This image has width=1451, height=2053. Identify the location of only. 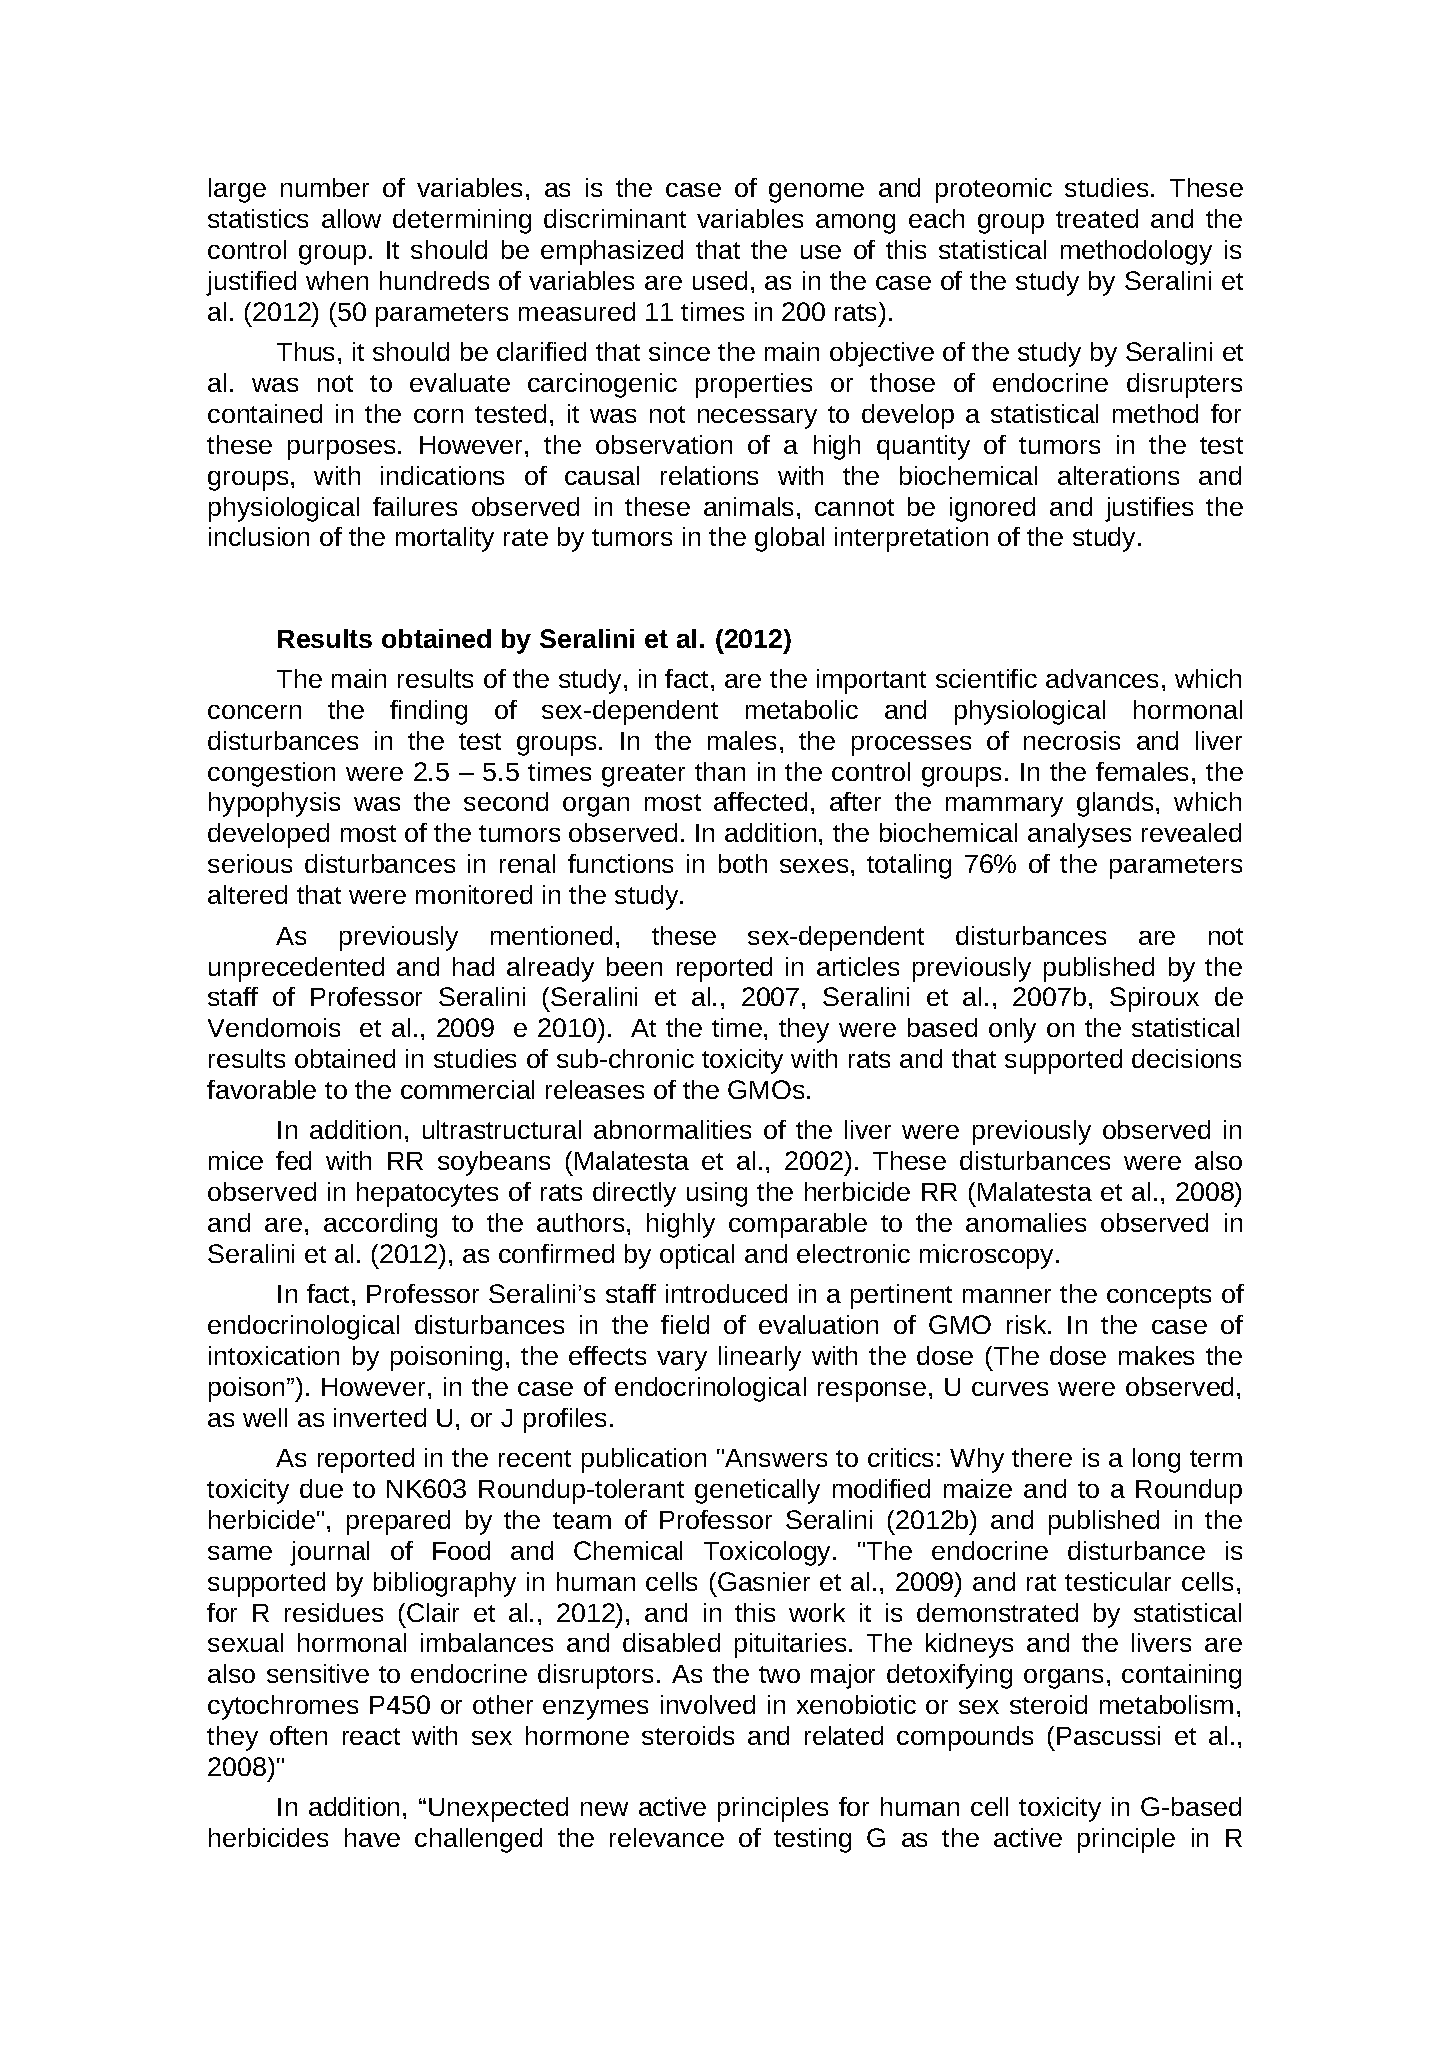
(1012, 1030).
